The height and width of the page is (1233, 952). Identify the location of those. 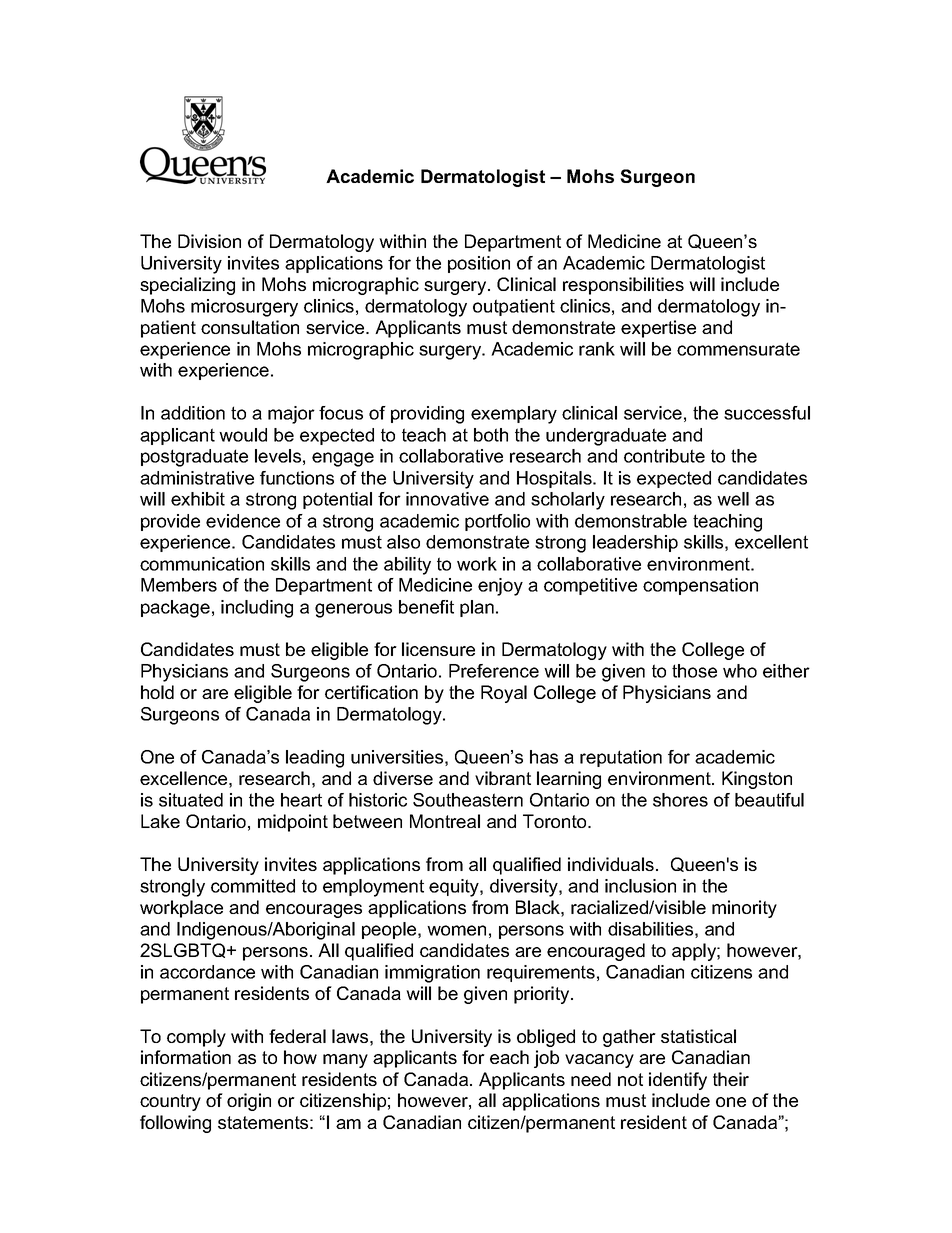
(694, 671).
